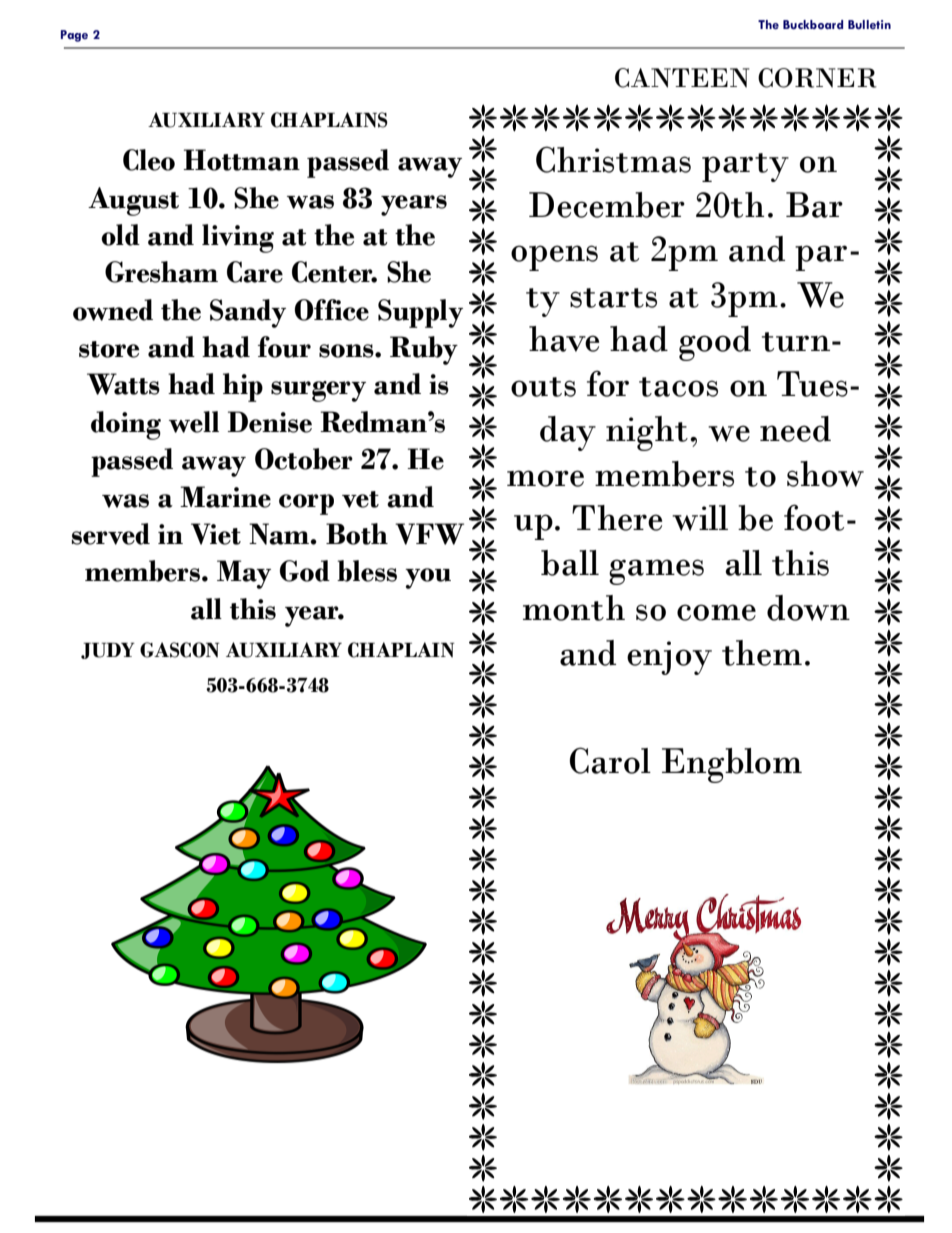  What do you see at coordinates (817, 78) in the screenshot?
I see `CORNER` at bounding box center [817, 78].
